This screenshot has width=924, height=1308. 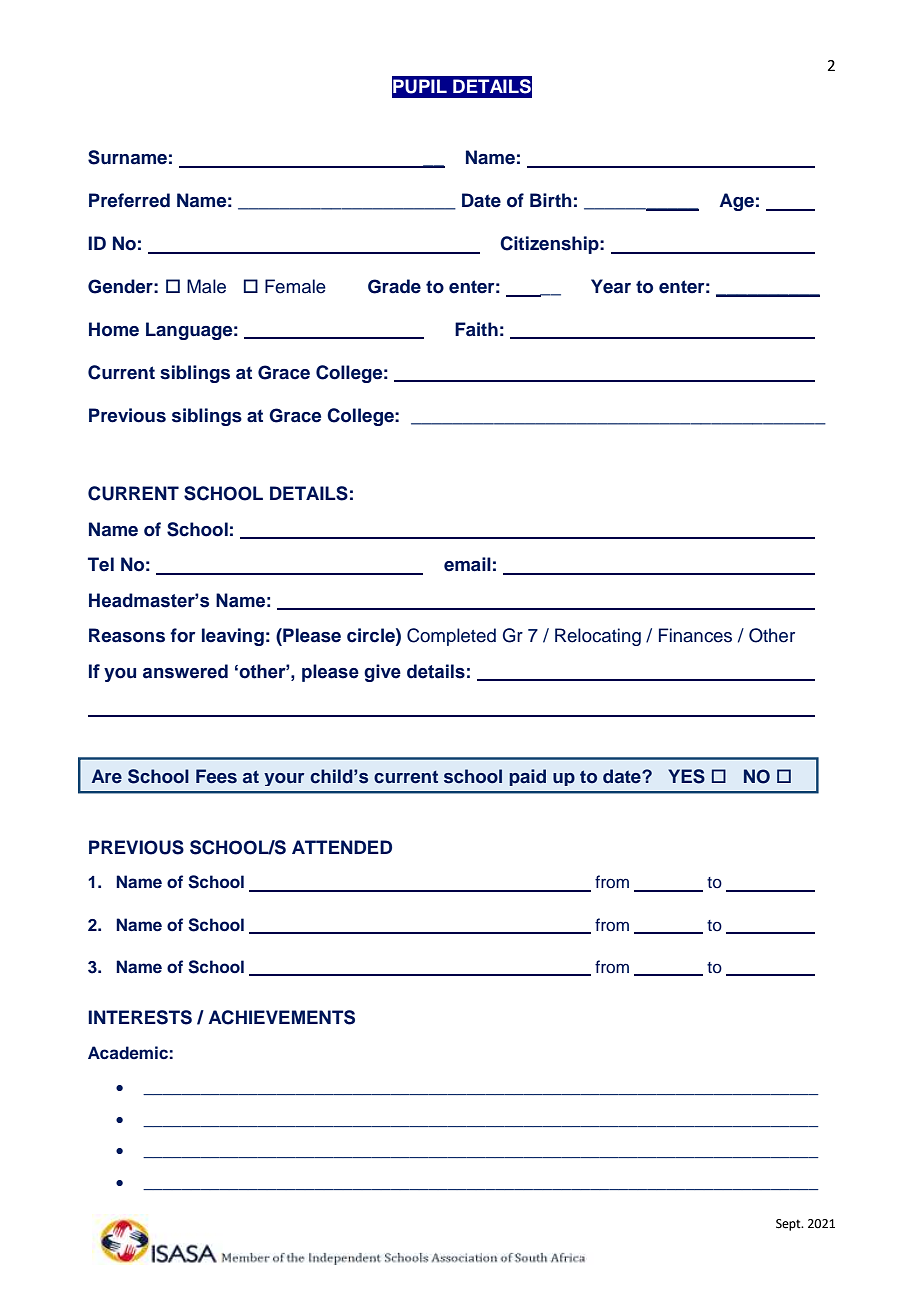 What do you see at coordinates (216, 776) in the screenshot?
I see `Fees` at bounding box center [216, 776].
